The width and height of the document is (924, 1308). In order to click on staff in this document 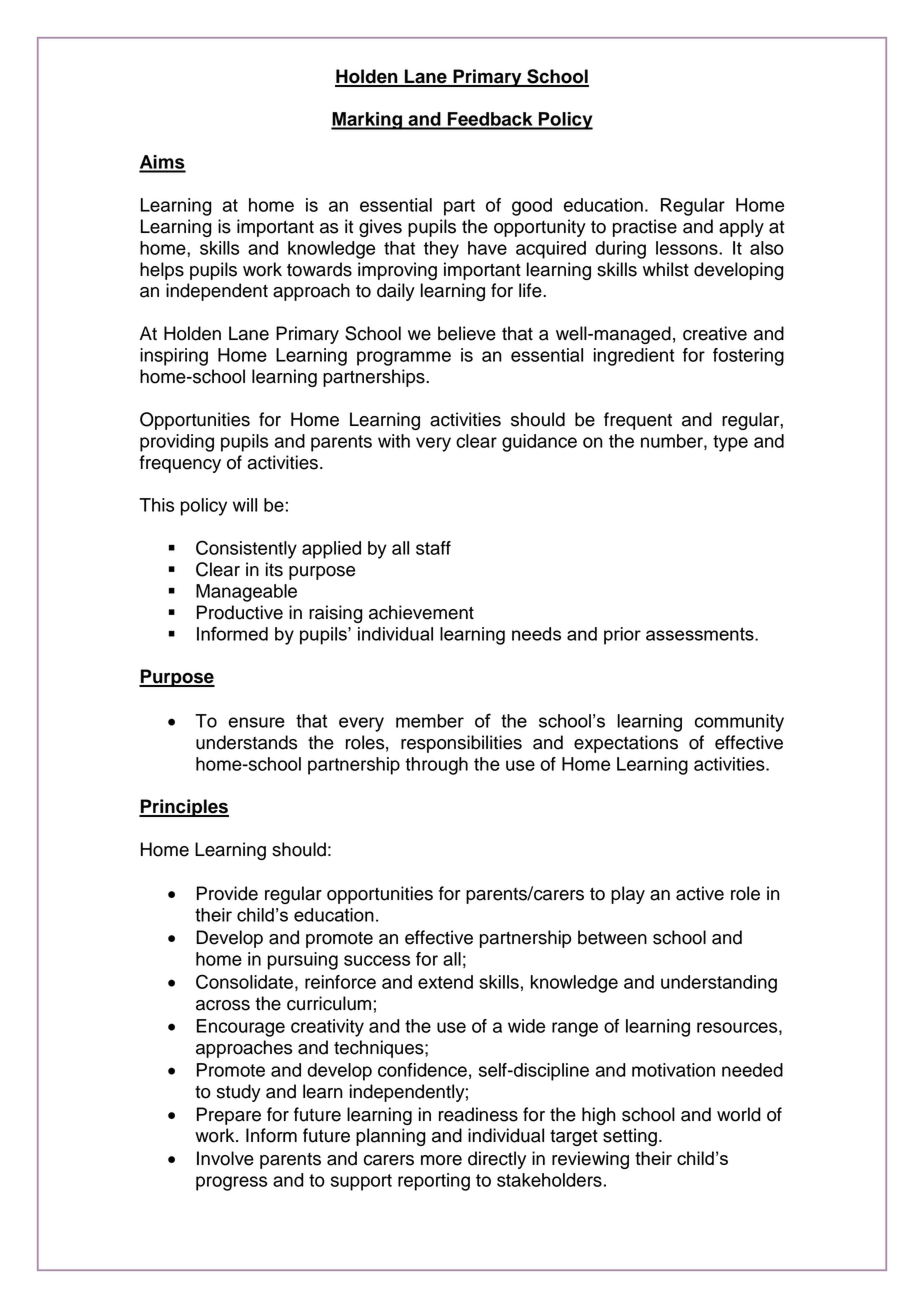, I will do `click(433, 548)`.
